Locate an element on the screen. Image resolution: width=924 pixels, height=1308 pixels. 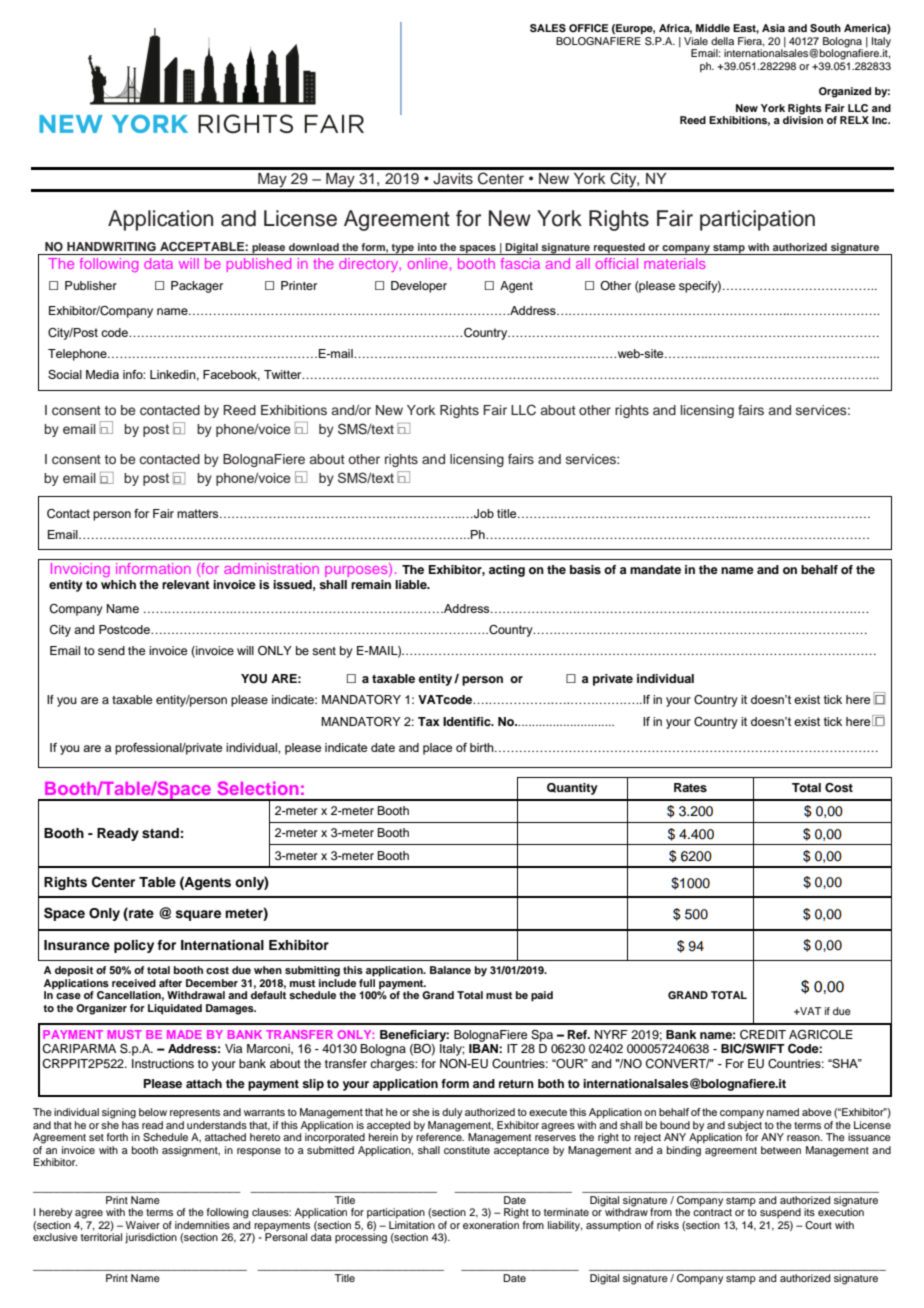
OFFICE is located at coordinates (588, 28).
